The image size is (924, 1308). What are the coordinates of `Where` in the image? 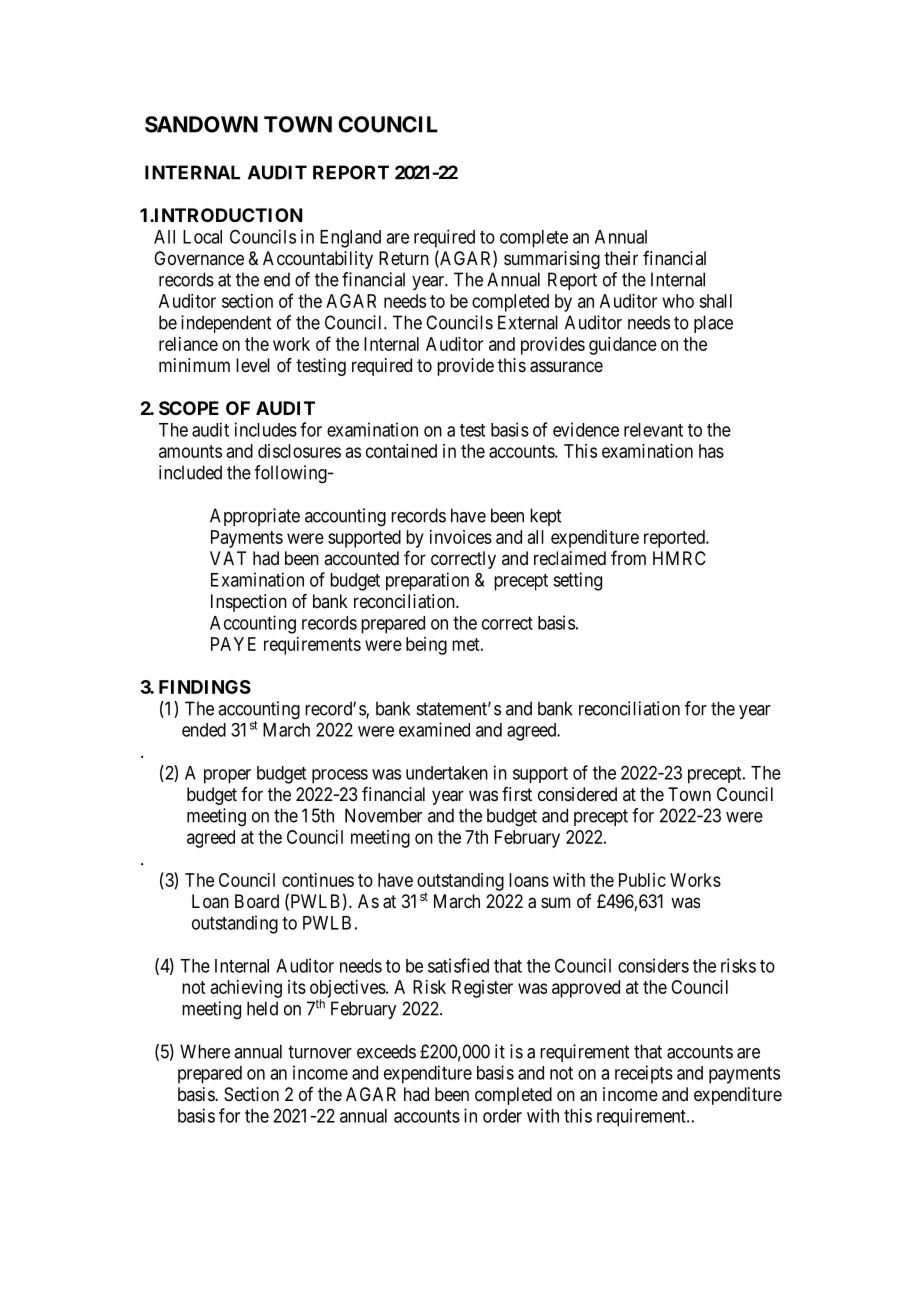 It's located at (205, 1051).
